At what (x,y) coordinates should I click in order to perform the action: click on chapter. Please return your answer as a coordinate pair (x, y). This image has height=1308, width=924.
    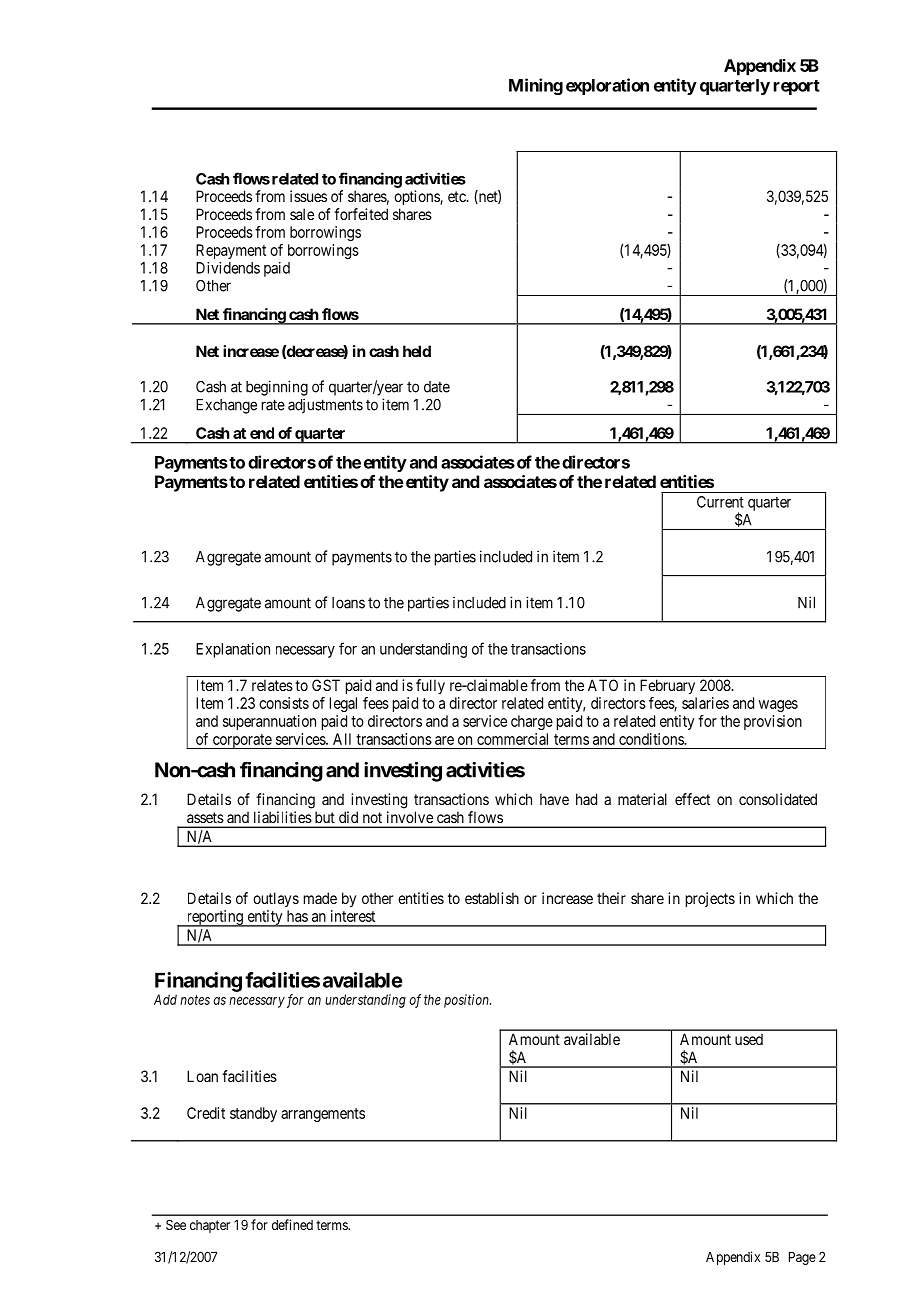
    Looking at the image, I should click on (210, 1226).
